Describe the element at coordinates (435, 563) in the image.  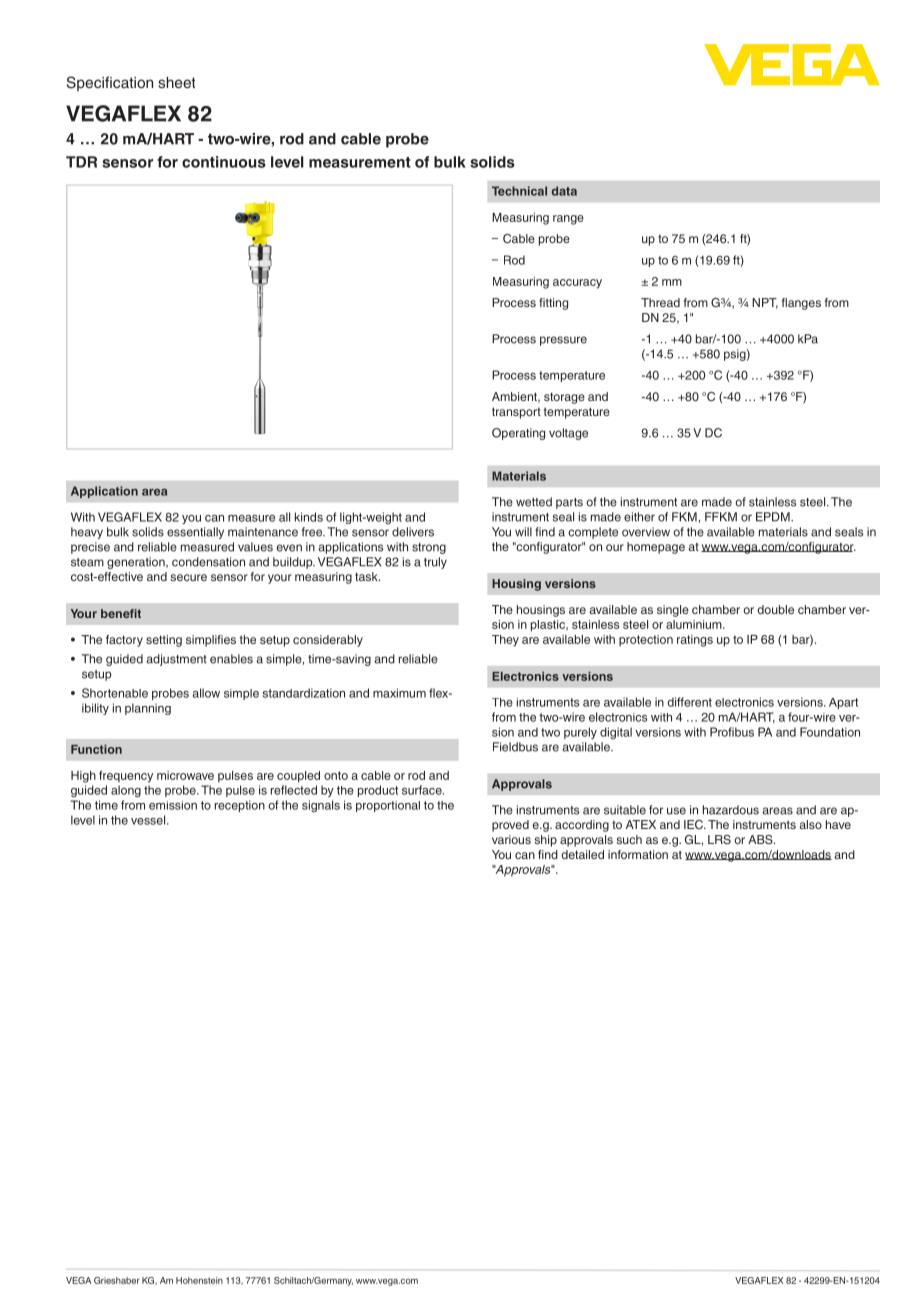
I see `truly` at that location.
